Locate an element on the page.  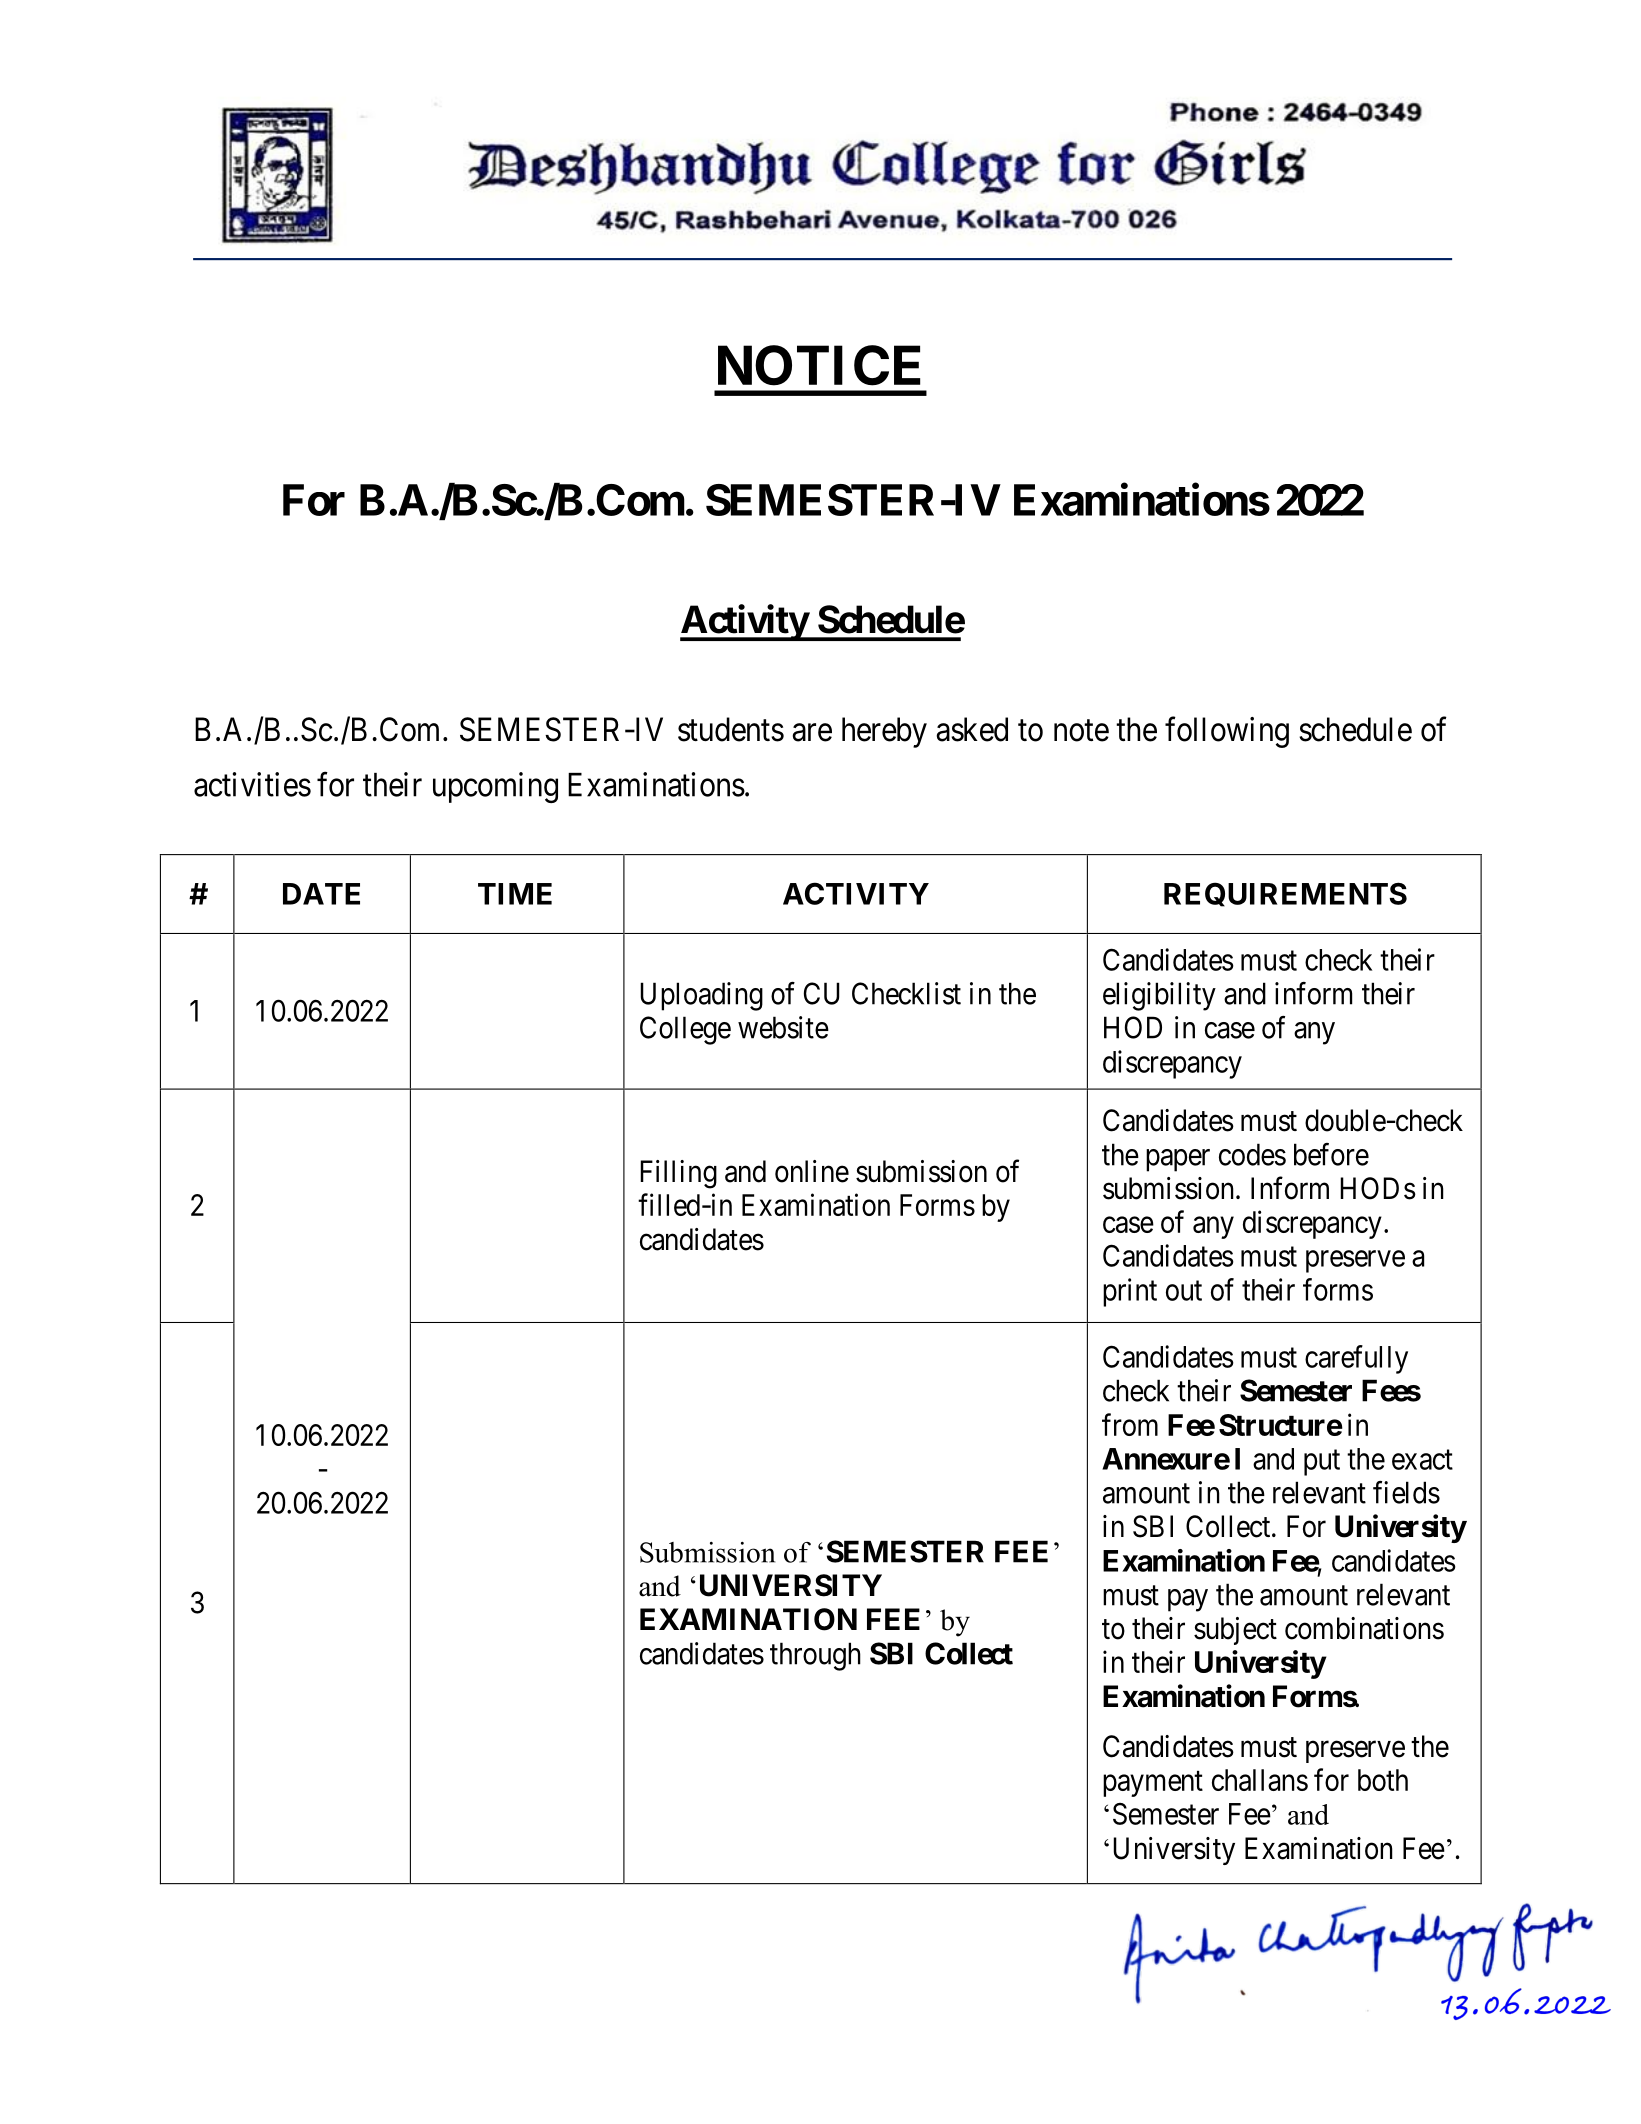
print is located at coordinates (1130, 1292).
